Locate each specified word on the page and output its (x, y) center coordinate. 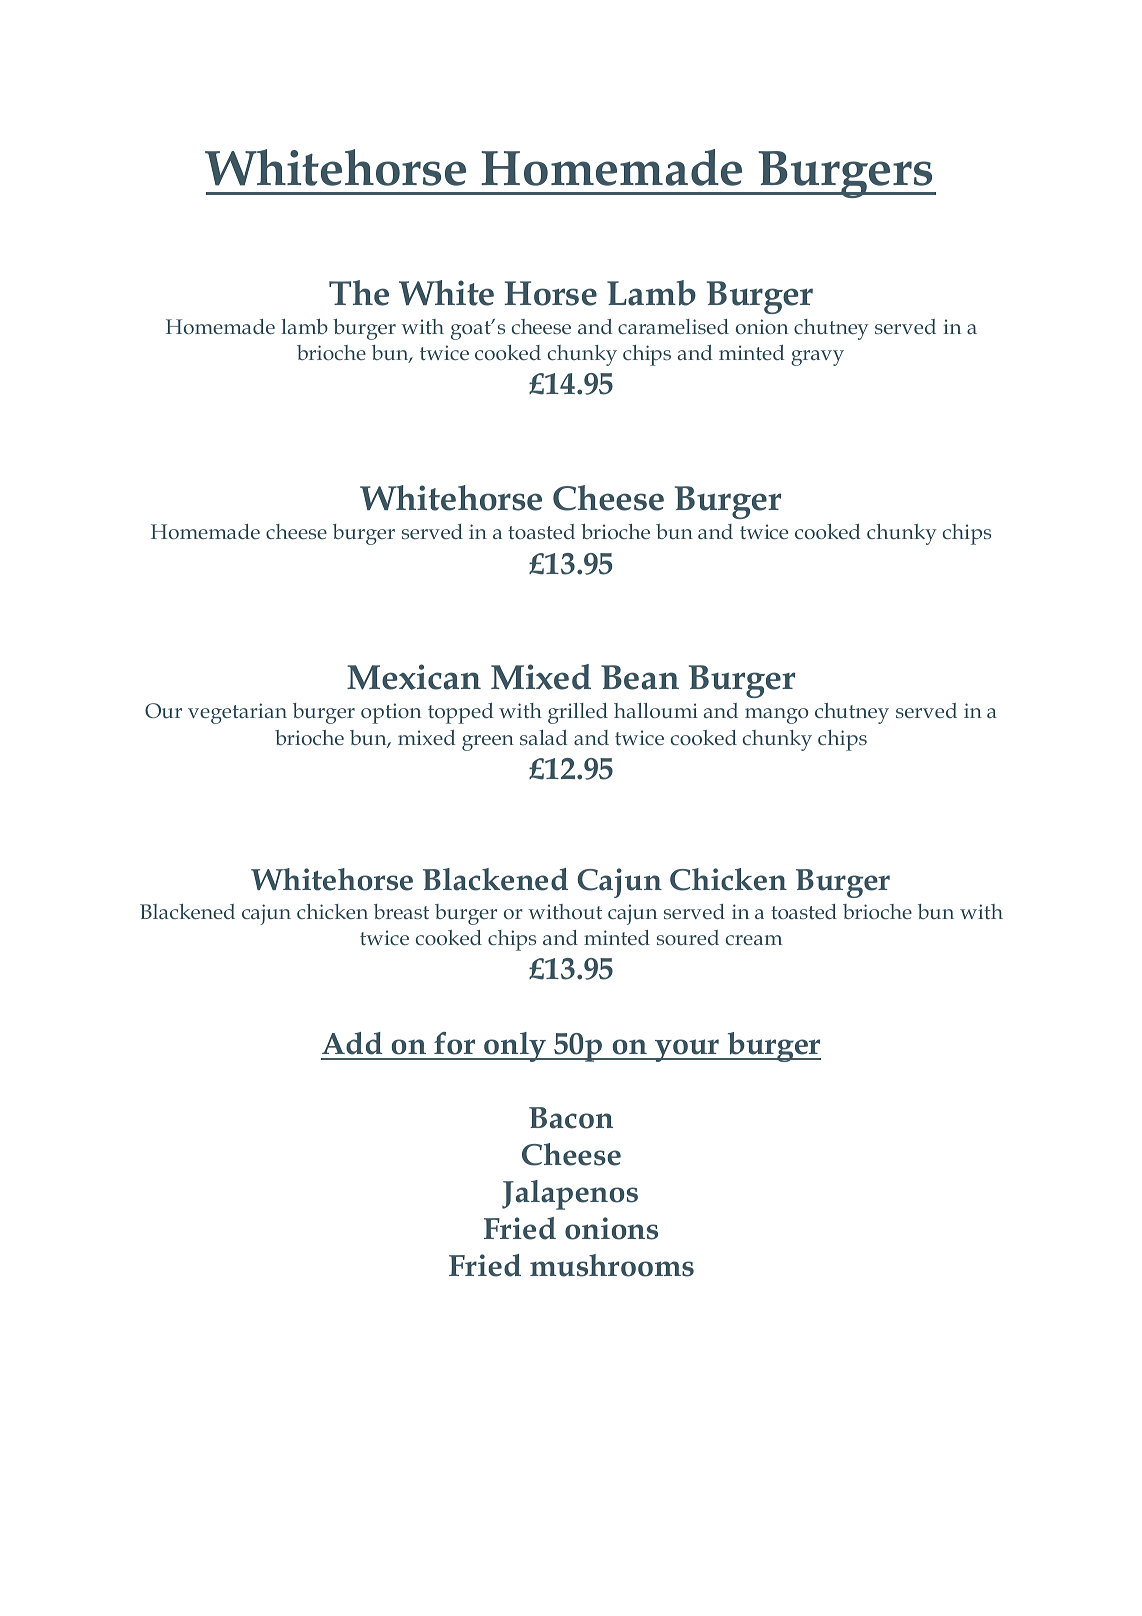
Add (352, 1043)
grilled (578, 713)
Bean (640, 677)
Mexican (414, 677)
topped (460, 713)
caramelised (673, 326)
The (359, 293)
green (488, 743)
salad (543, 737)
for (454, 1043)
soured (688, 937)
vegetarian (237, 713)
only (515, 1047)
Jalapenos (570, 1195)
